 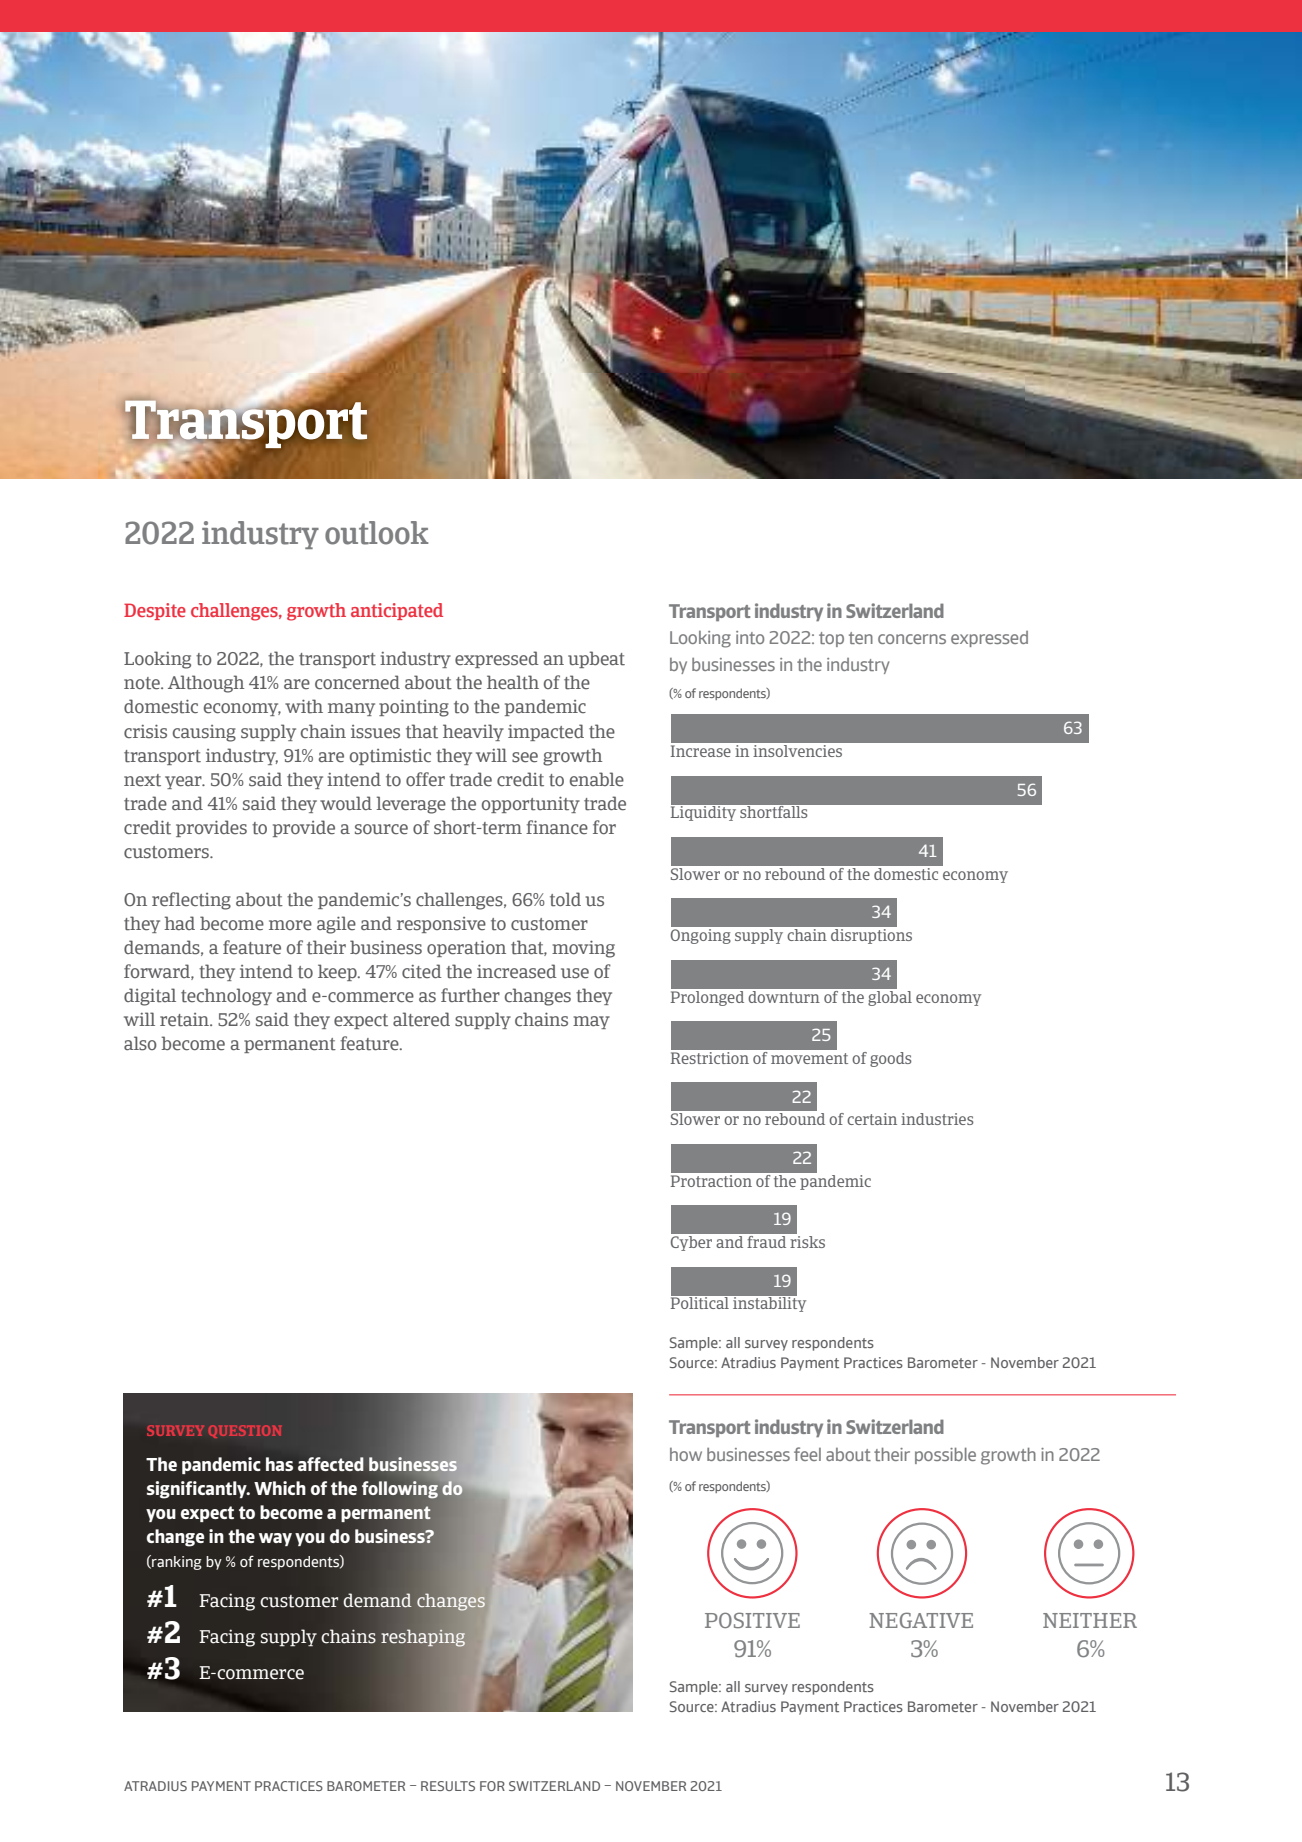 I want to click on has, so click(x=279, y=1464).
